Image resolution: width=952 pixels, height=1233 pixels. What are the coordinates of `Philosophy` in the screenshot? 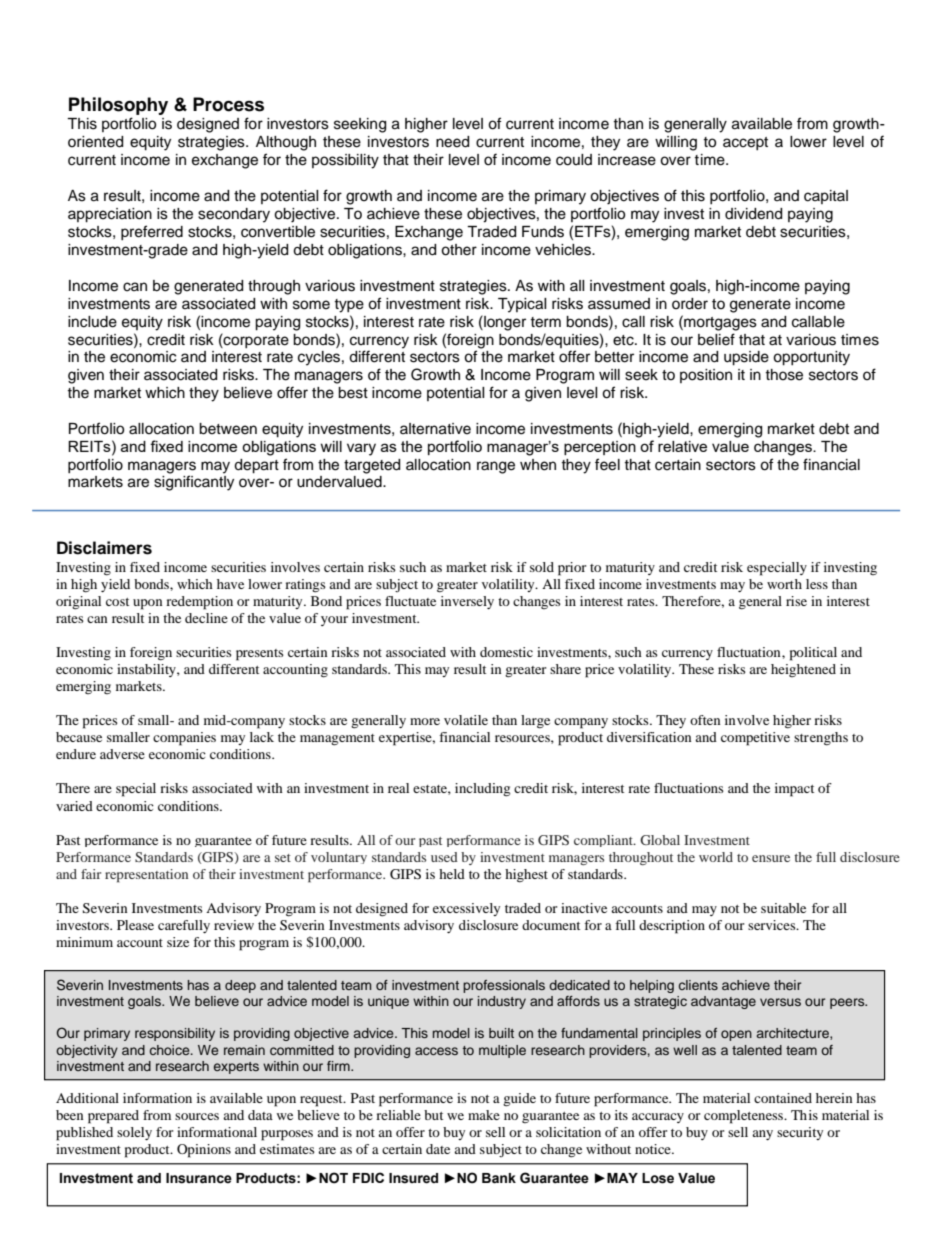 It's located at (118, 106).
